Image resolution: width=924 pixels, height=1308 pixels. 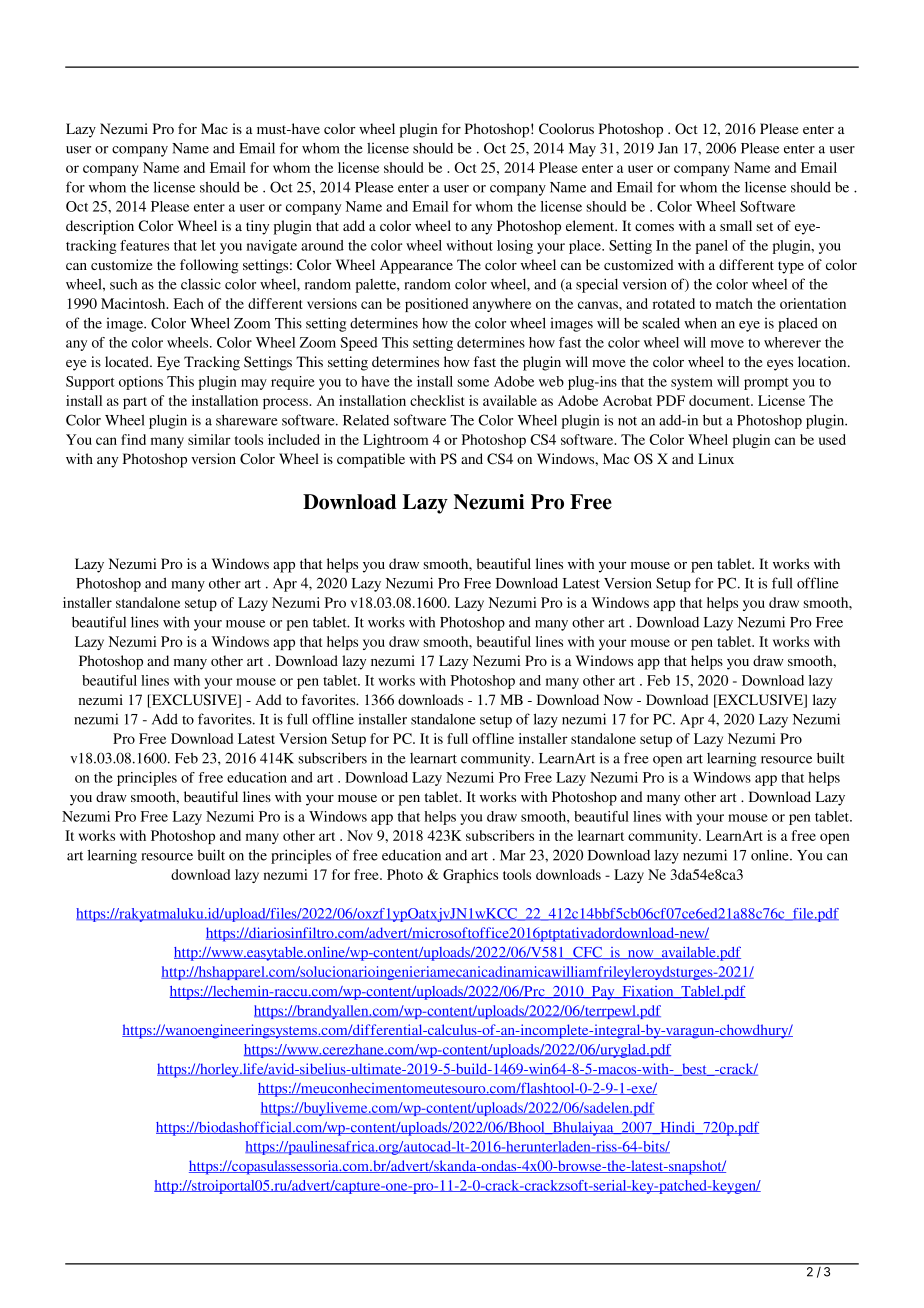 I want to click on tiny, so click(x=257, y=227).
